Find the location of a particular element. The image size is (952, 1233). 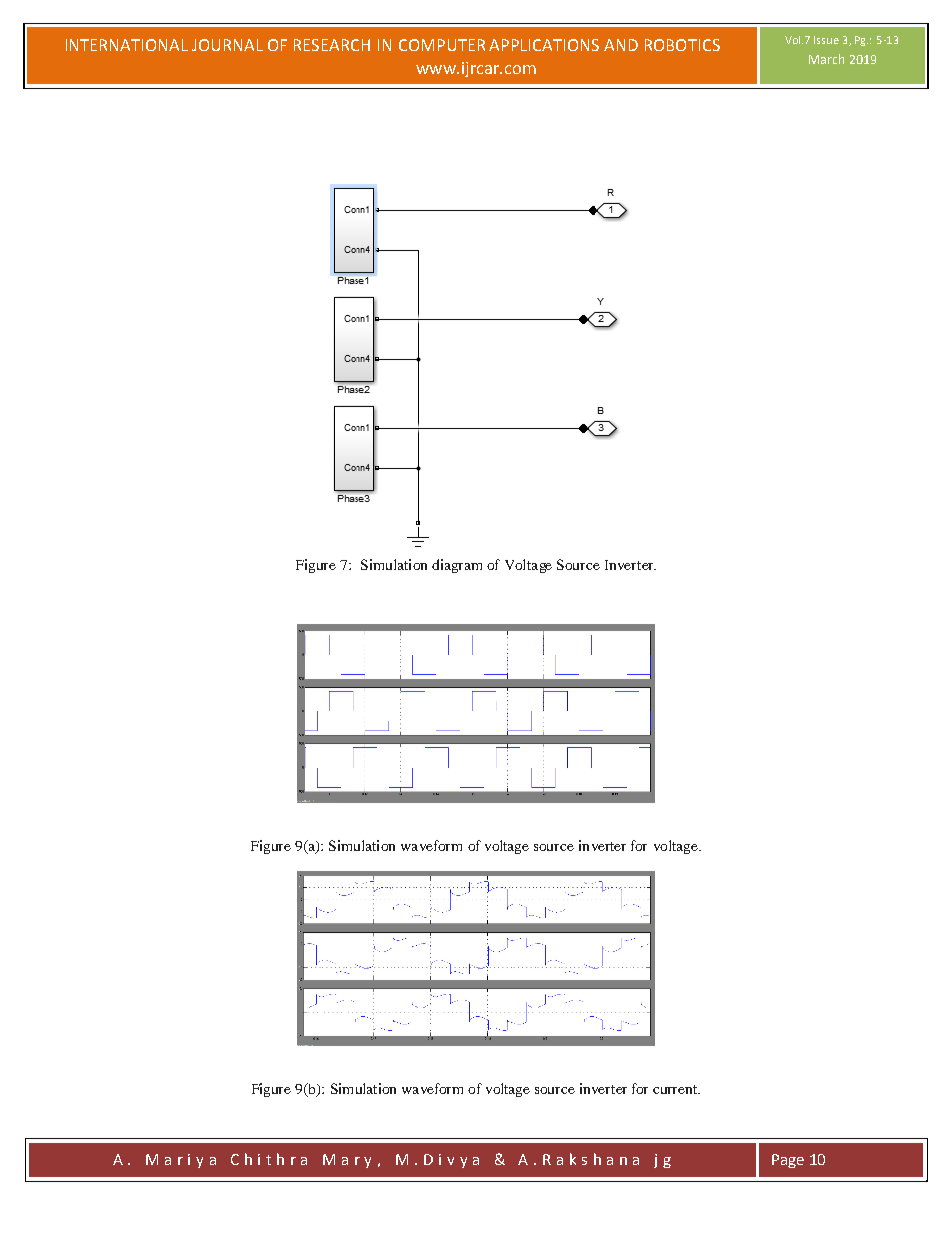

APPLICATIONS is located at coordinates (544, 45).
